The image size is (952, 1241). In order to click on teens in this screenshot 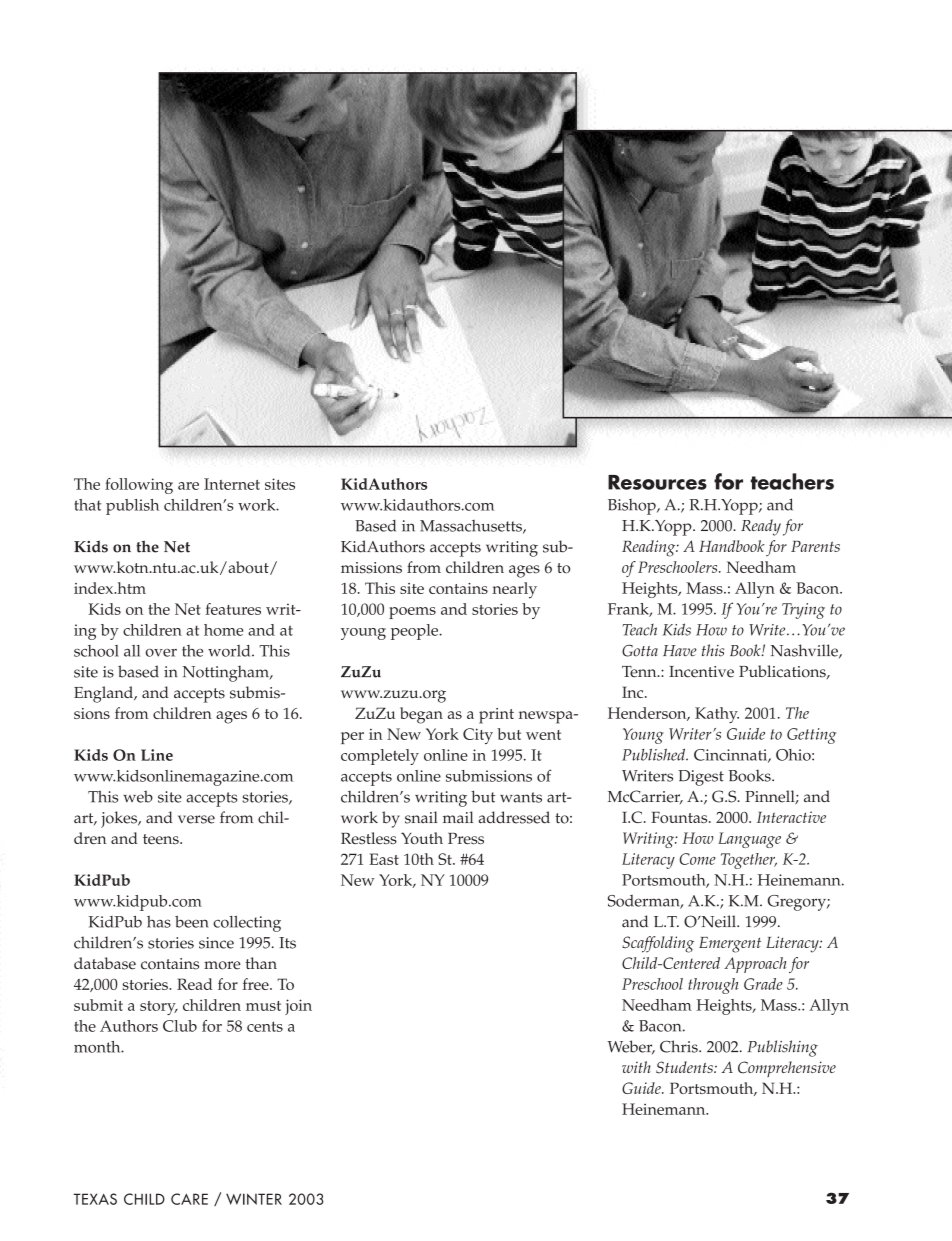, I will do `click(162, 839)`.
